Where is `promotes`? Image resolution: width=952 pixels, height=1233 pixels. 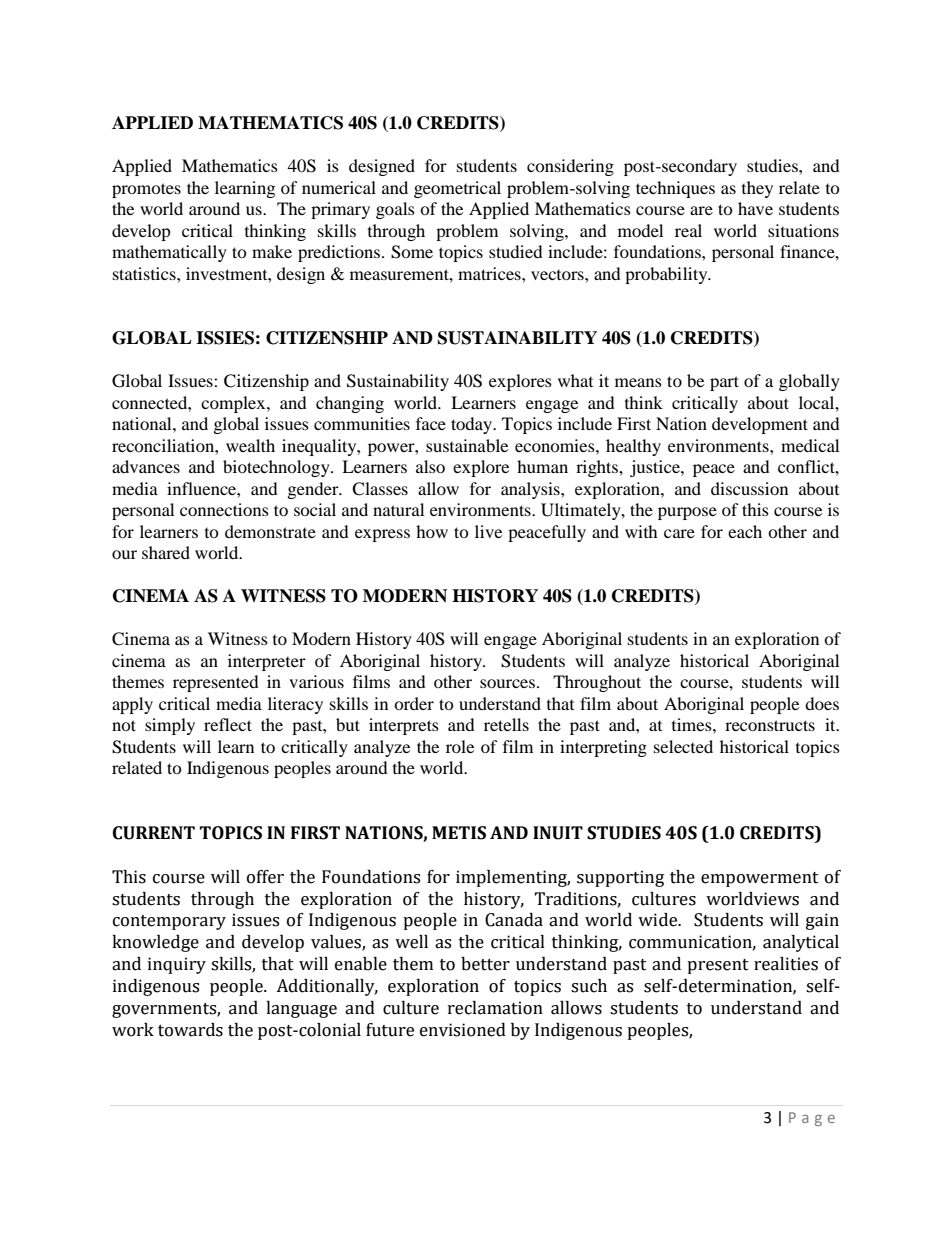
promotes is located at coordinates (146, 190).
